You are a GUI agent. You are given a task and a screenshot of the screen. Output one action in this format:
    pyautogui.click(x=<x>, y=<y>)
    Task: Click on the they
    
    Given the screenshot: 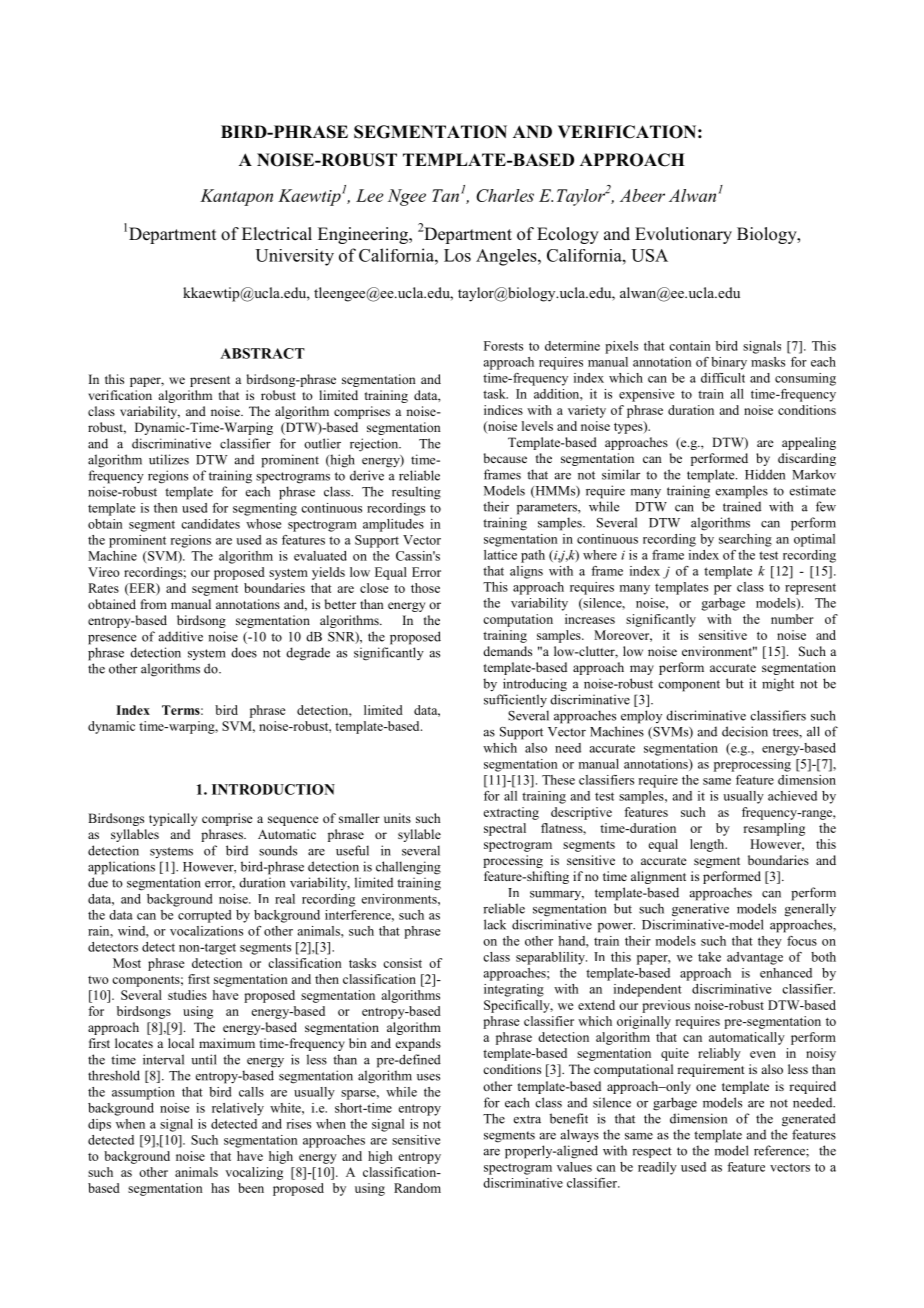 What is the action you would take?
    pyautogui.click(x=770, y=942)
